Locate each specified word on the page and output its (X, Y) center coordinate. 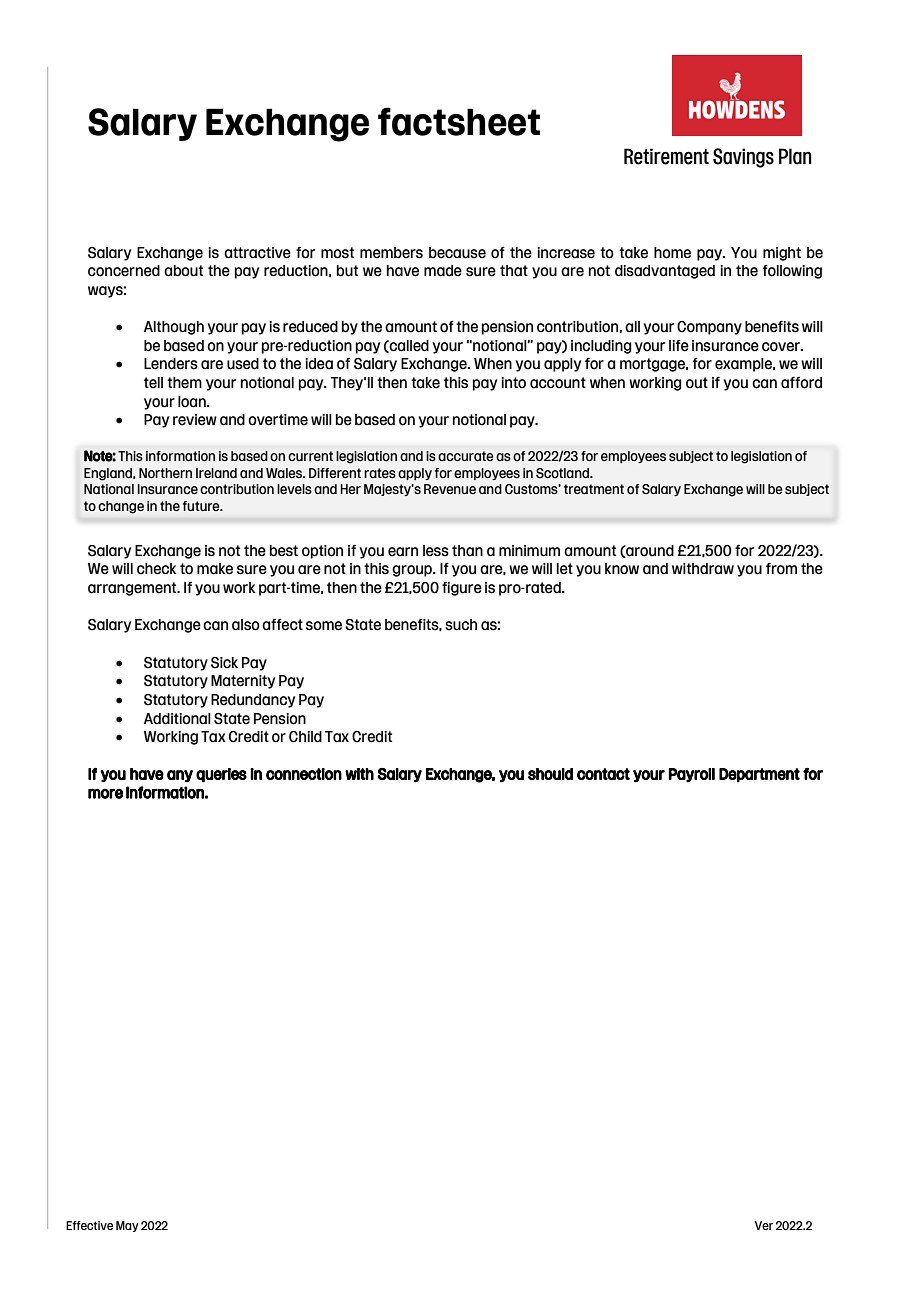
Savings (743, 158)
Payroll (692, 775)
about (183, 271)
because (457, 253)
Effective (89, 1225)
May (127, 1226)
